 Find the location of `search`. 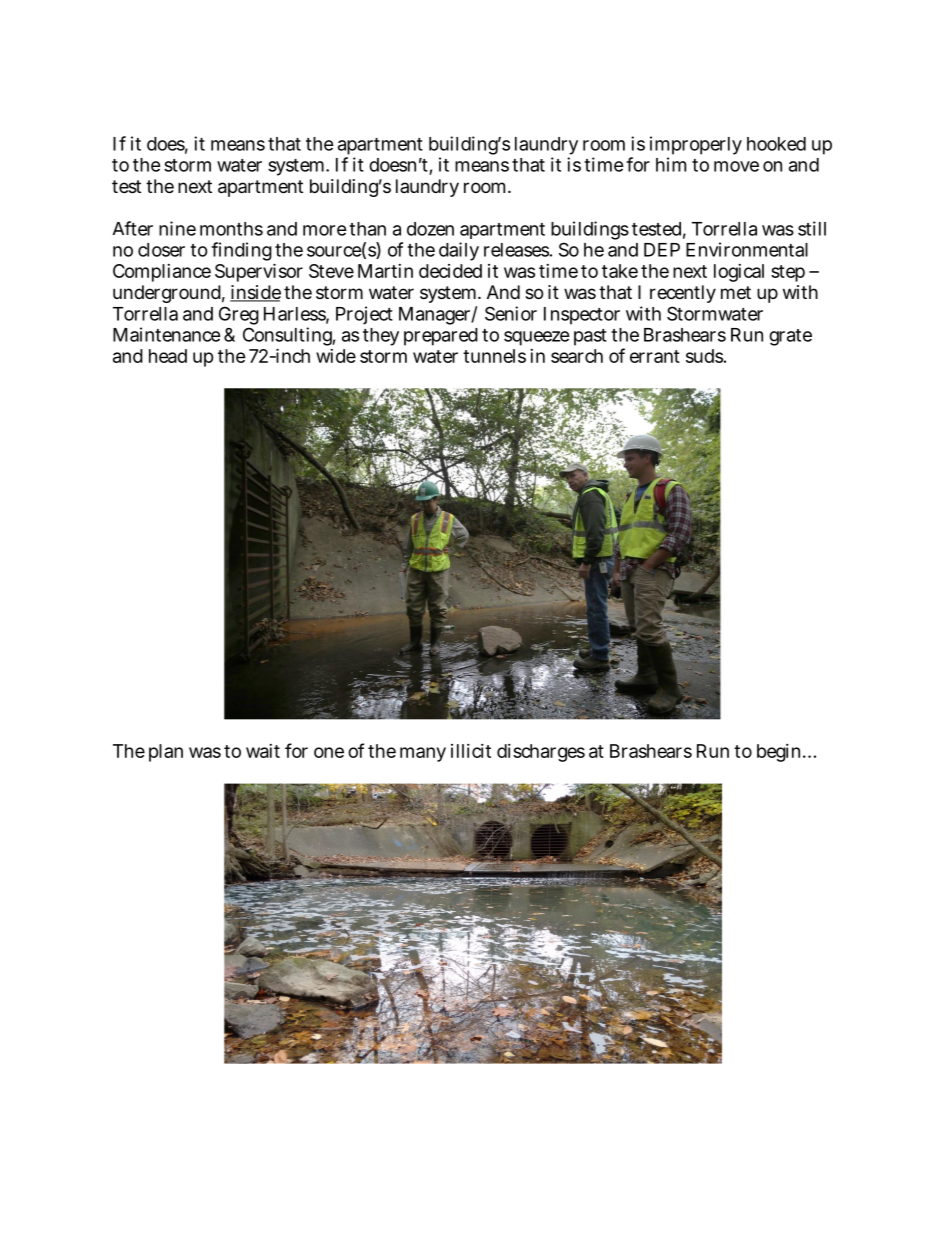

search is located at coordinates (577, 356).
